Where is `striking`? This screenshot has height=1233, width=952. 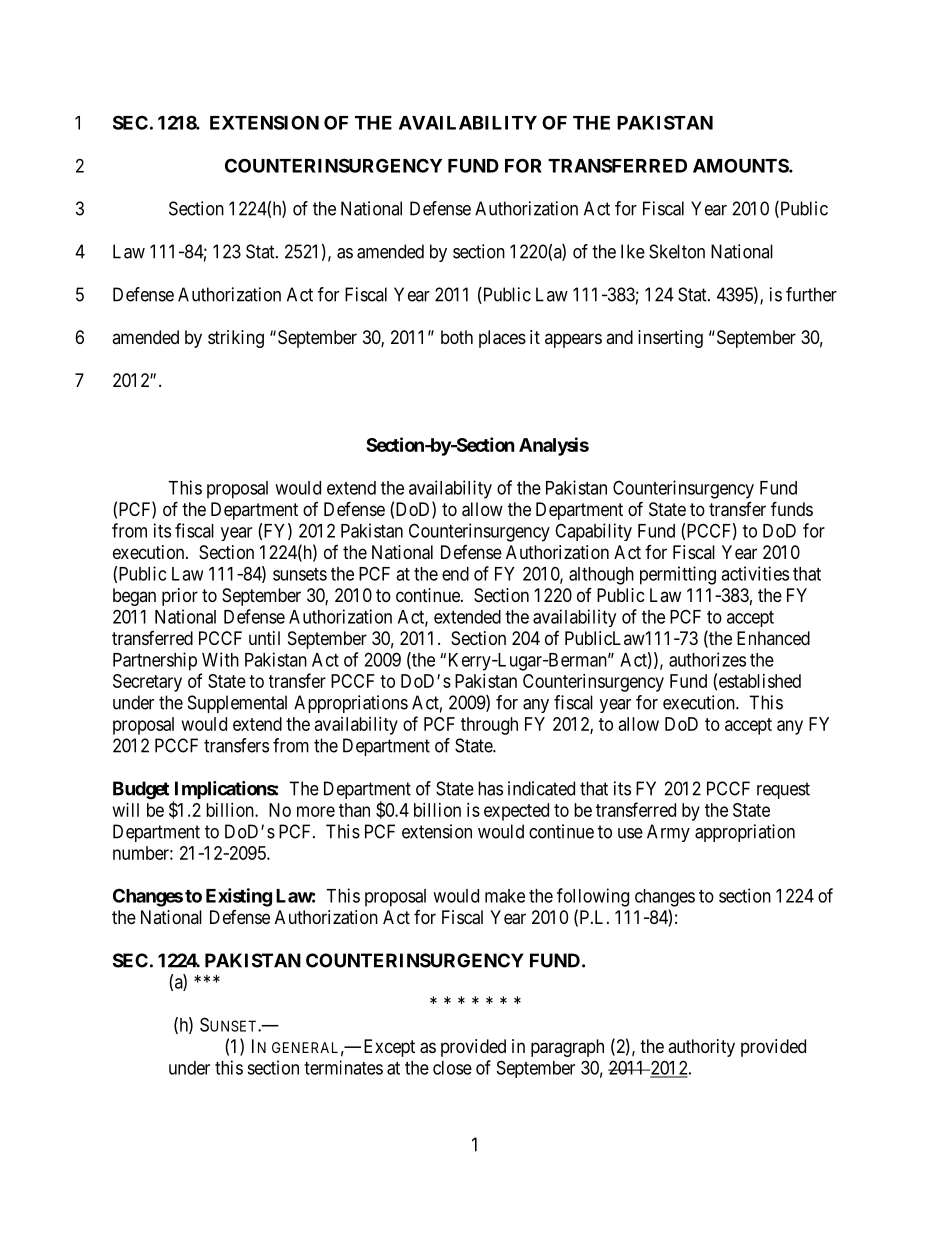
striking is located at coordinates (236, 339).
